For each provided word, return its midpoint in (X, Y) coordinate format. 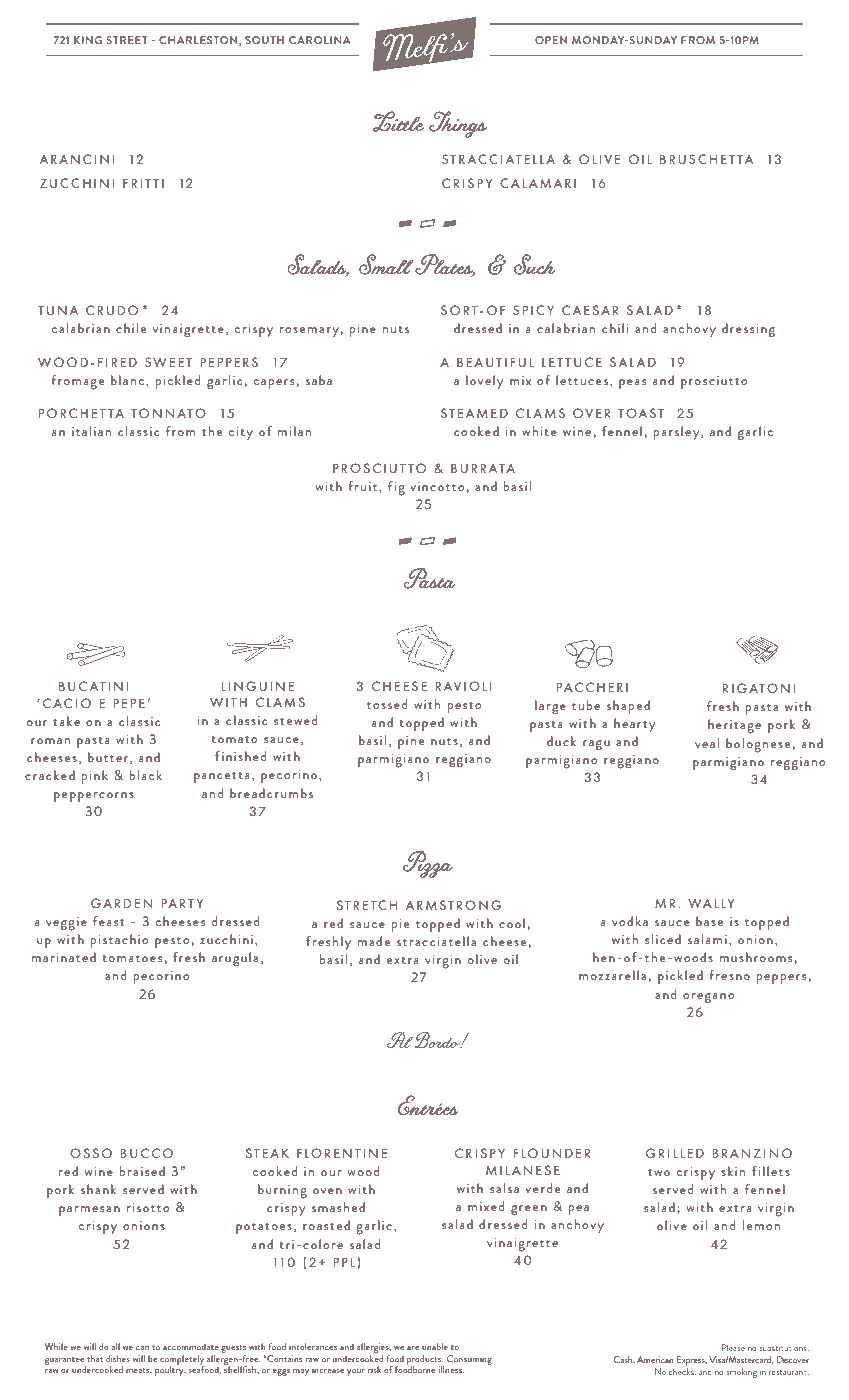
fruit (364, 487)
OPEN (551, 40)
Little (398, 121)
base (710, 921)
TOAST (641, 413)
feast (109, 921)
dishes (118, 1358)
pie (401, 925)
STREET (127, 40)
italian (91, 431)
